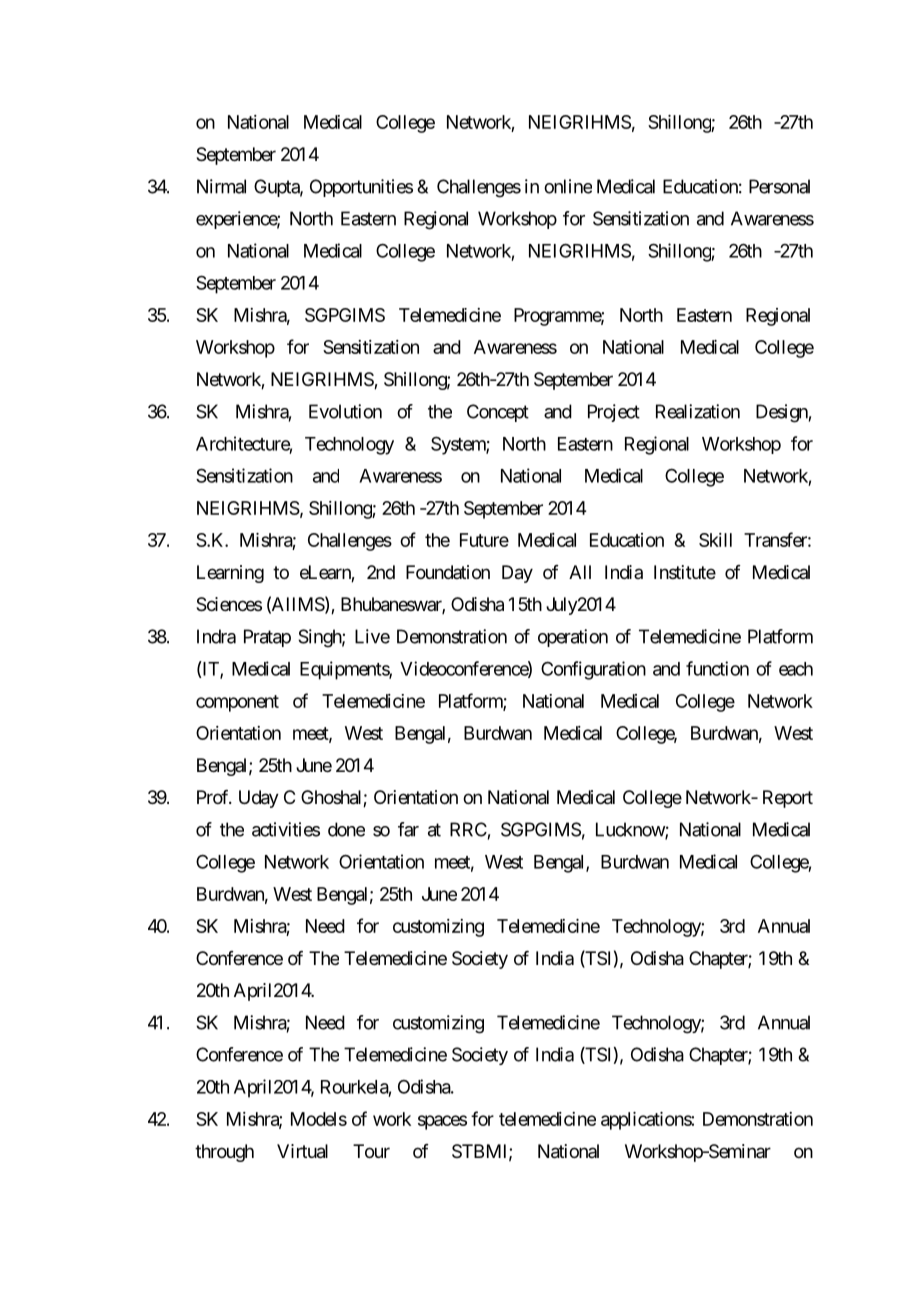 The image size is (924, 1308). I want to click on component, so click(237, 703).
